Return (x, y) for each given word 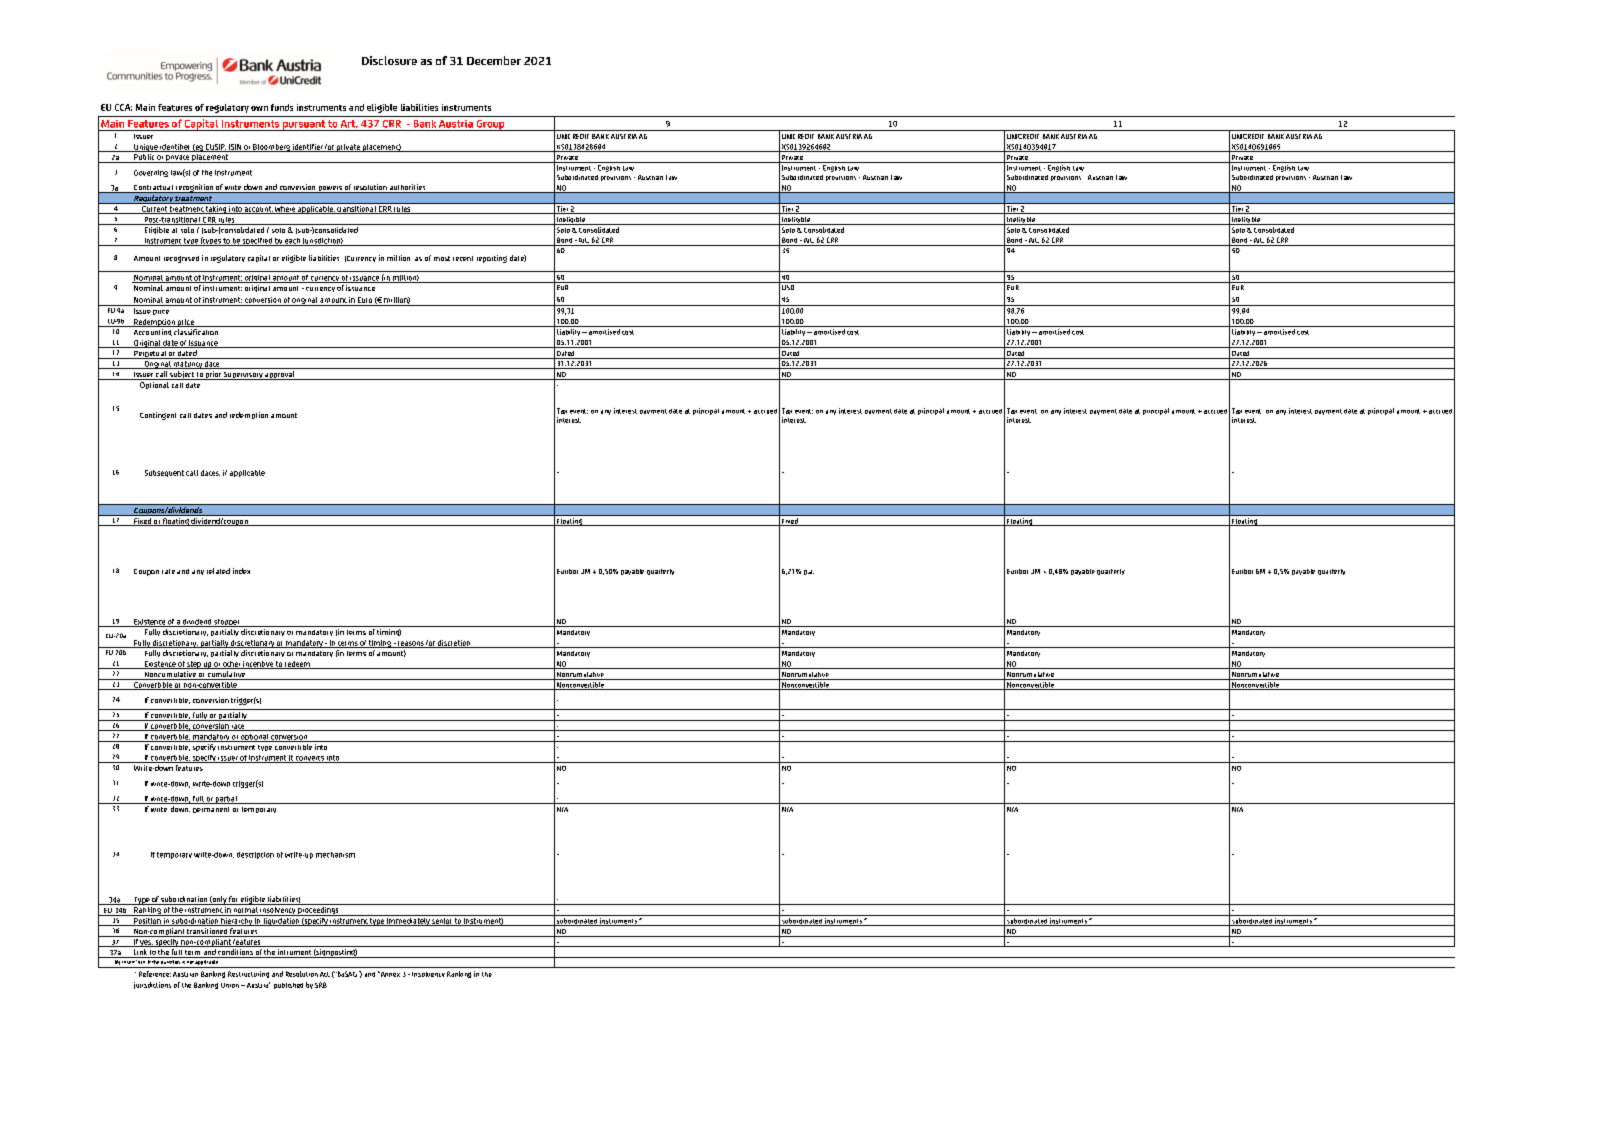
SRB (321, 985)
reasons (410, 644)
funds (282, 107)
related (218, 571)
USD (788, 287)
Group (490, 125)
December (494, 60)
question (170, 964)
